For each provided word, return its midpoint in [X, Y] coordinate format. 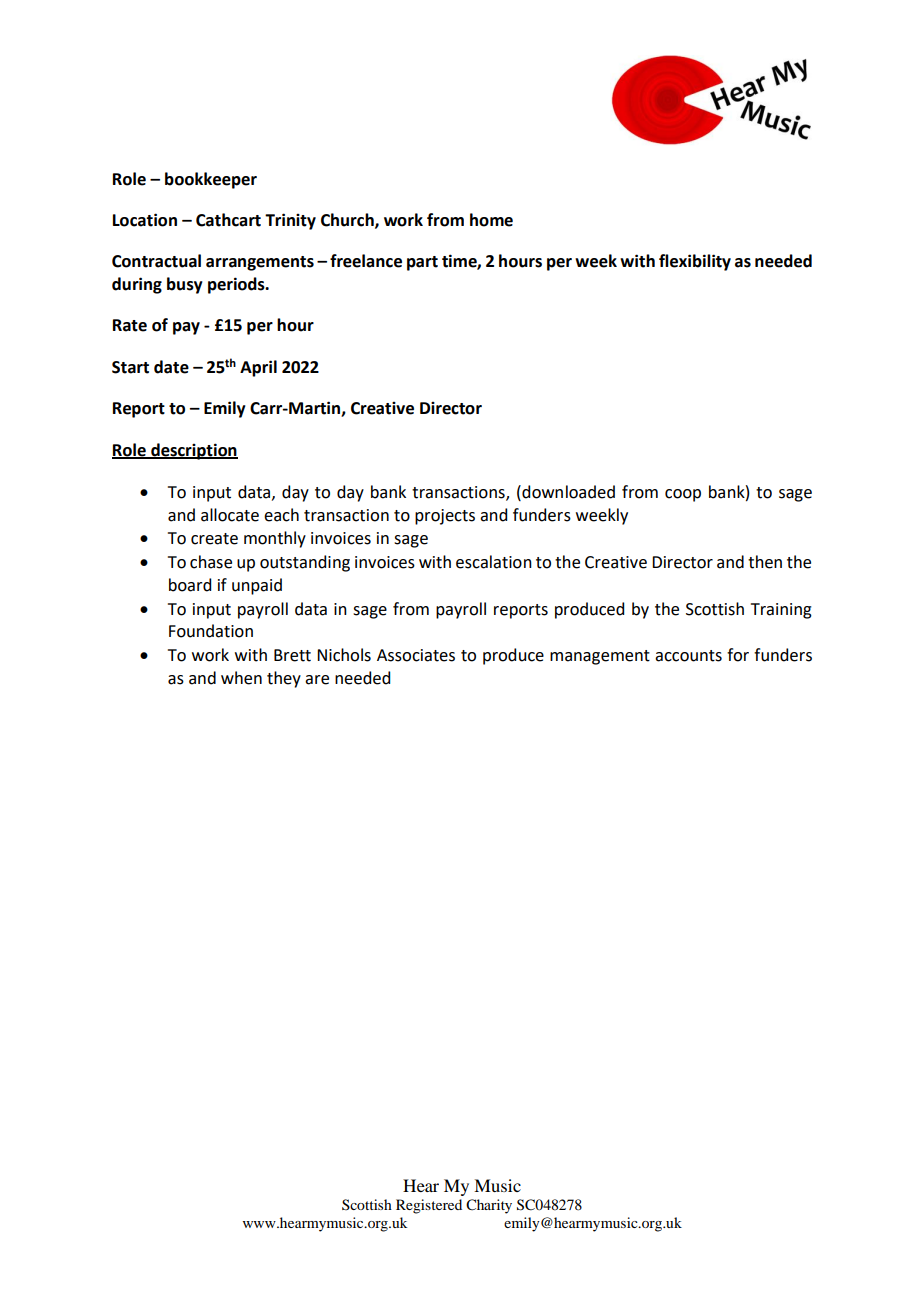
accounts [688, 656]
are [317, 680]
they [284, 679]
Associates [416, 655]
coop [683, 495]
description [193, 451]
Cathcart [228, 220]
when [241, 678]
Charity [489, 1206]
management [600, 657]
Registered [429, 1206]
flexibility [695, 262]
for [738, 655]
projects [445, 517]
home [491, 220]
